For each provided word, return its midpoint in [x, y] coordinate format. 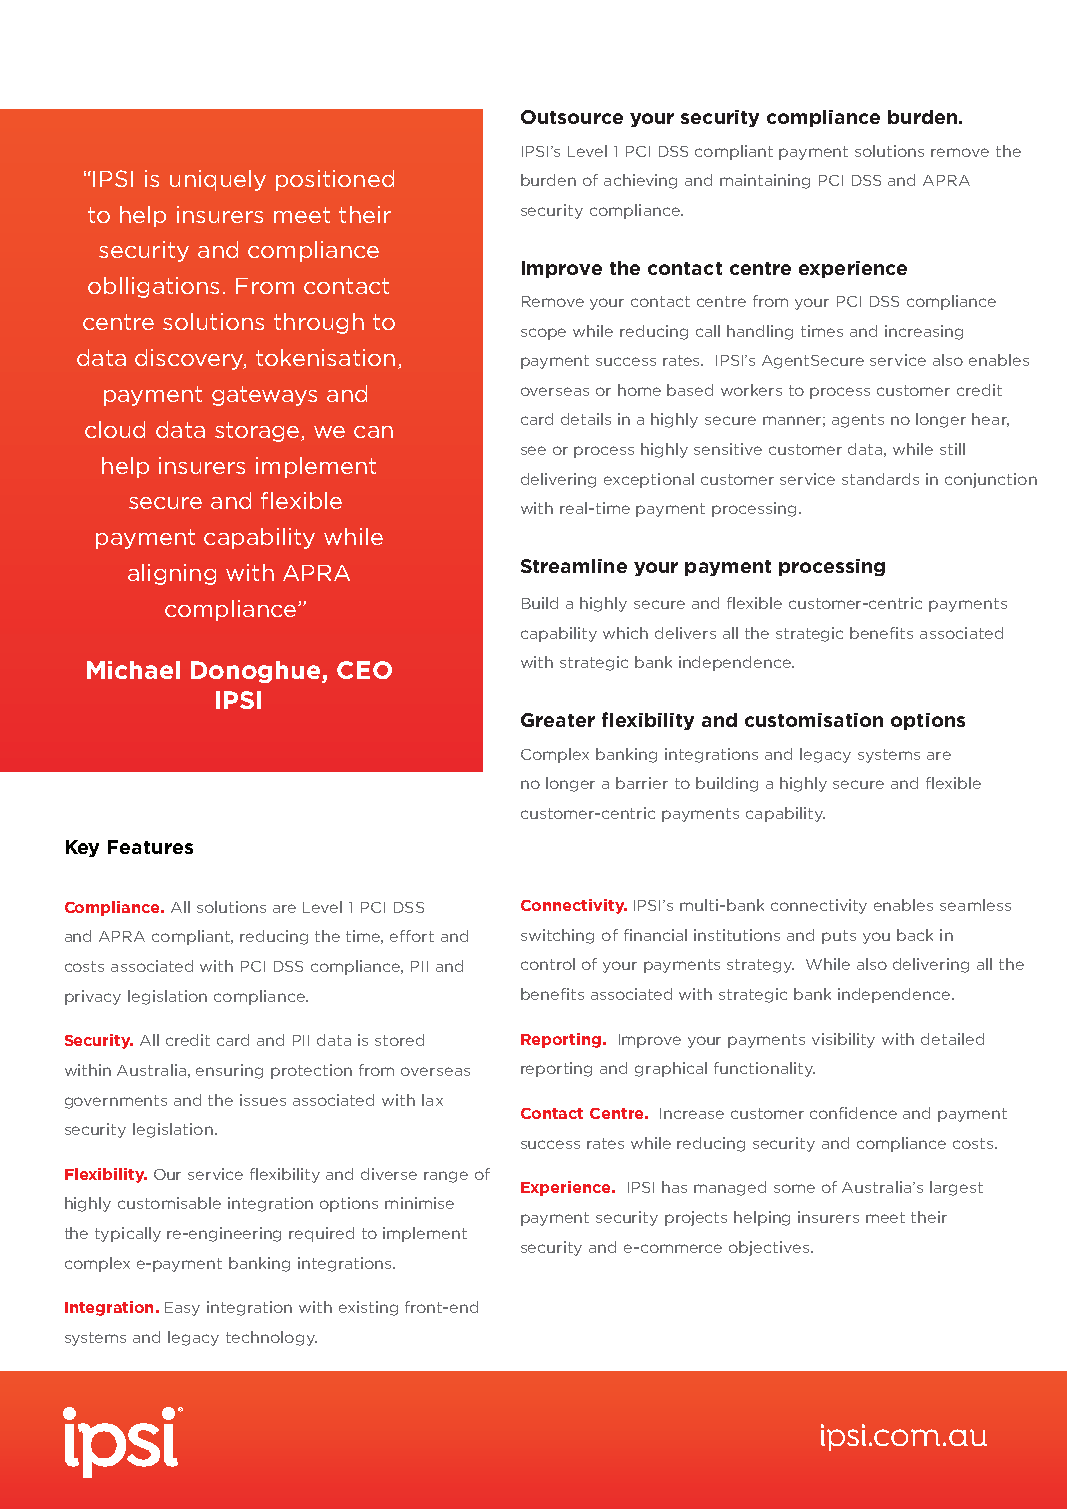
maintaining [765, 181]
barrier [642, 783]
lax [432, 1100]
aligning [172, 574]
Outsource [572, 117]
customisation [814, 720]
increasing [924, 332]
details [586, 419]
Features [150, 847]
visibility [843, 1040]
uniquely [218, 180]
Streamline [574, 566]
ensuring [229, 1071]
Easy [182, 1309]
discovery [190, 359]
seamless [975, 905]
